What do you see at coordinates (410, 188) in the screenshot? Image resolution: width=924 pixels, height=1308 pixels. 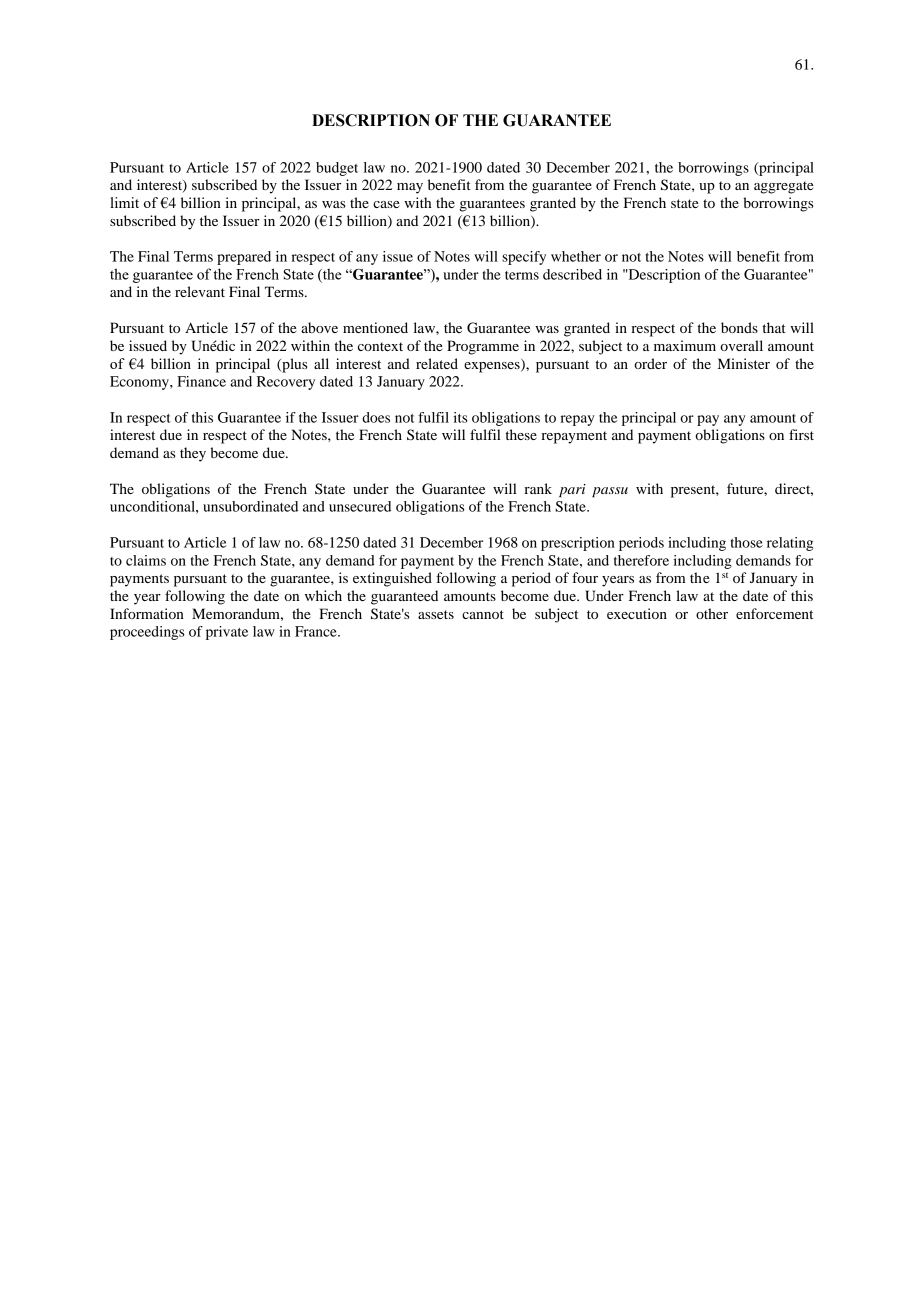 I see `may` at bounding box center [410, 188].
